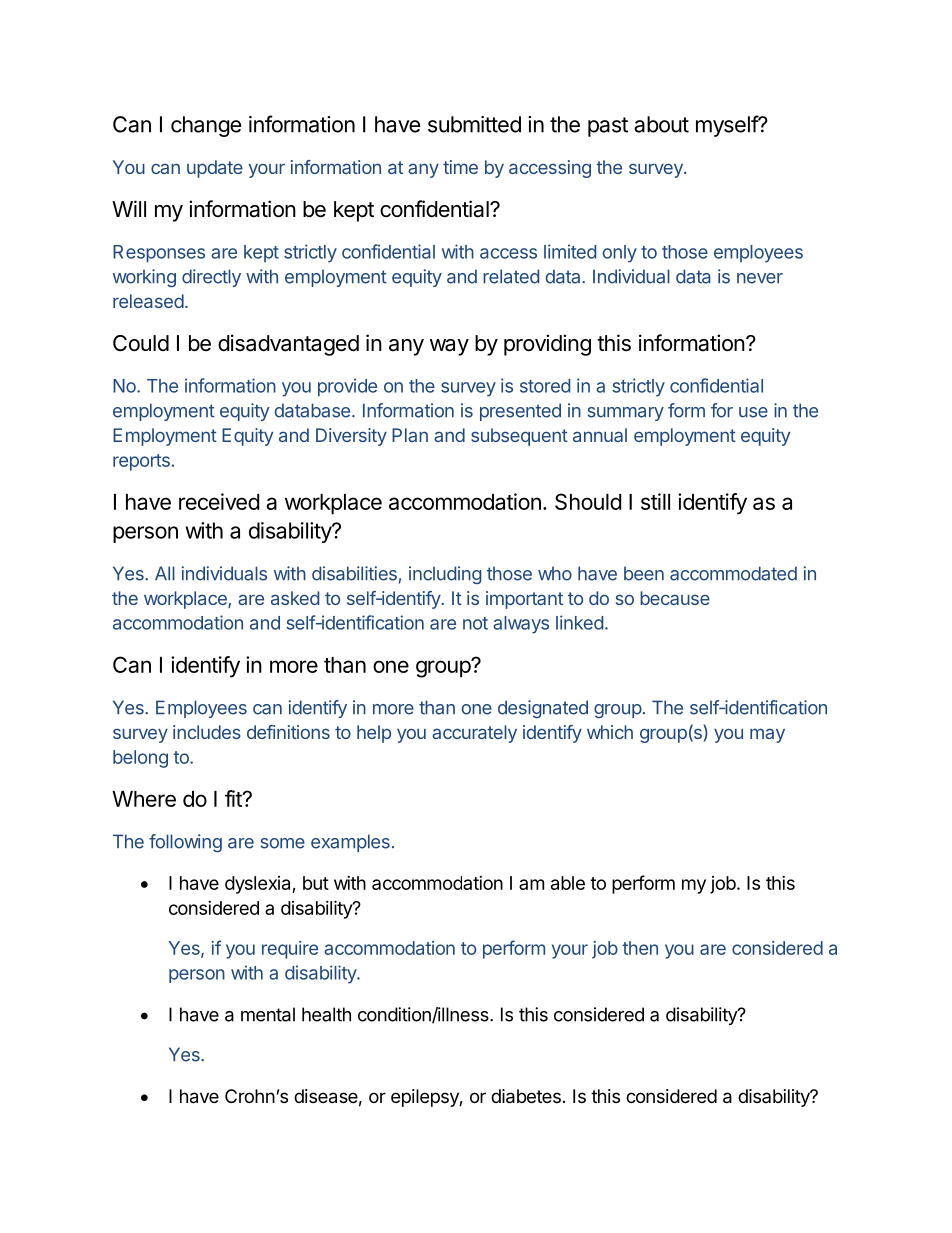 The image size is (952, 1233). What do you see at coordinates (640, 948) in the screenshot?
I see `then` at bounding box center [640, 948].
